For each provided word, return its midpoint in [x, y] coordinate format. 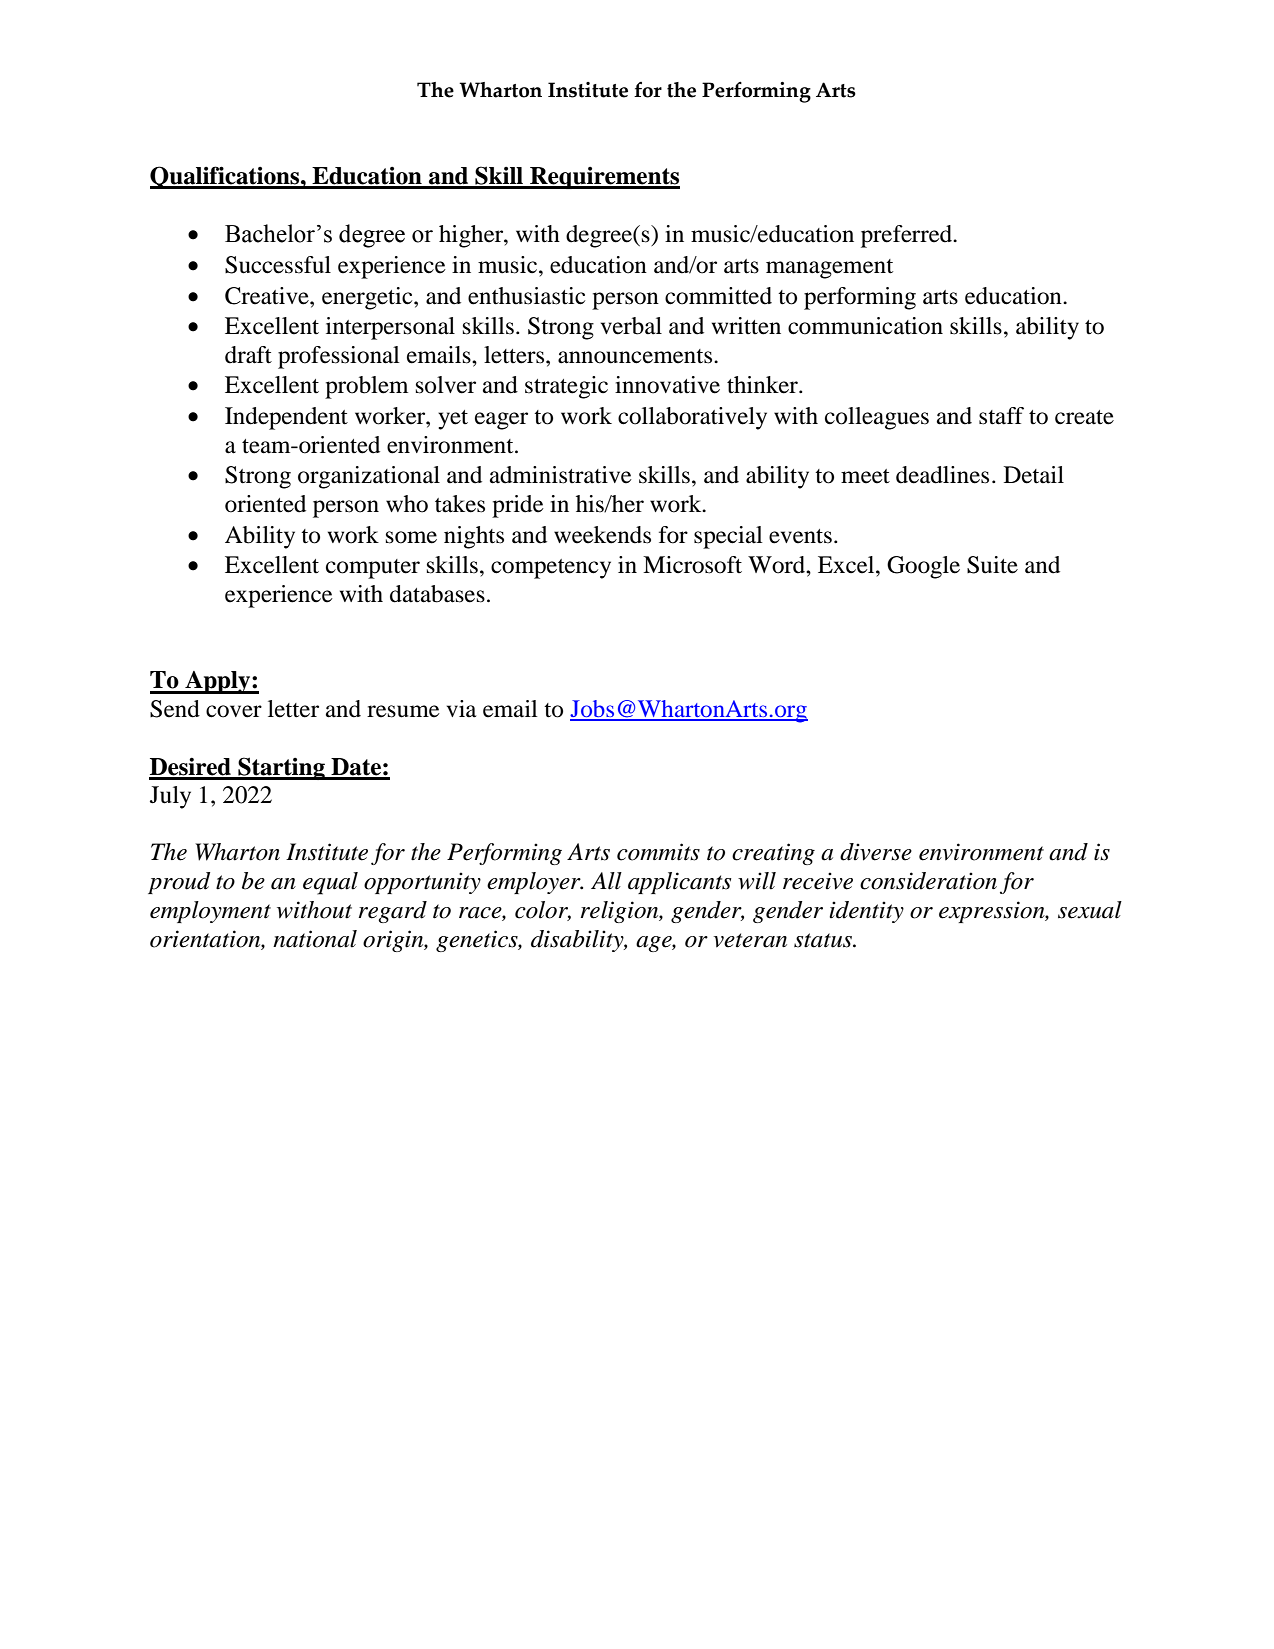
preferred [907, 236]
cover [234, 711]
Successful [278, 265]
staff [1001, 416]
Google [923, 567]
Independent [286, 418]
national [315, 939]
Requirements [604, 178]
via [462, 709]
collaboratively [692, 418]
